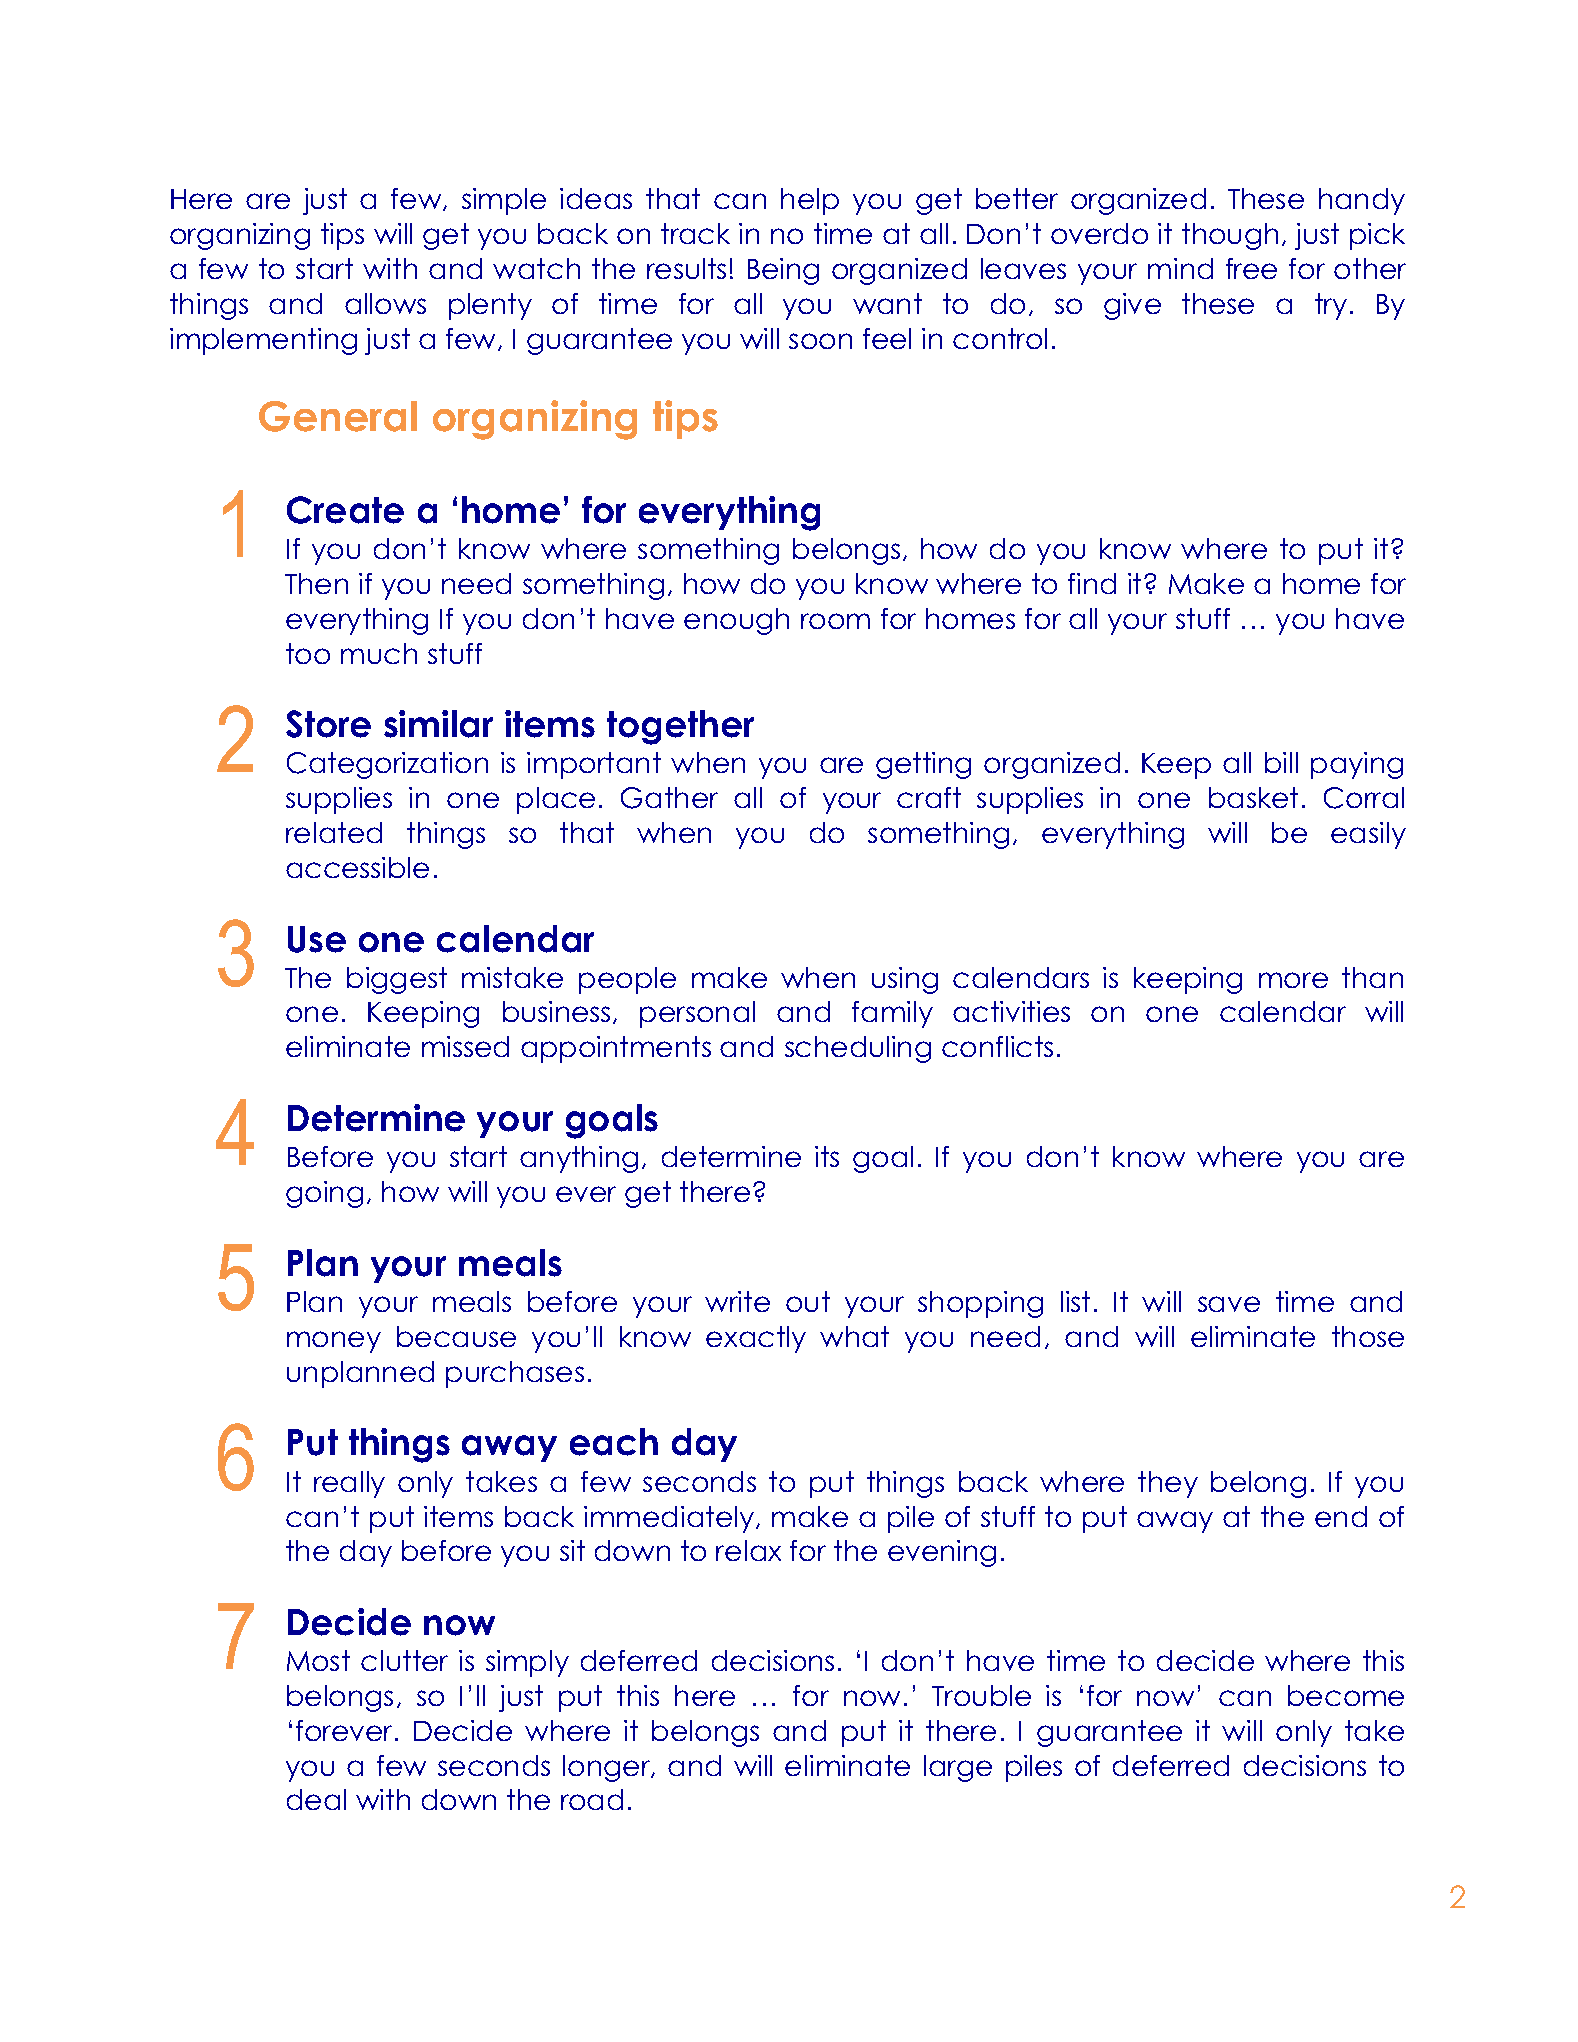 This document has height=2042, width=1578. Describe the element at coordinates (1230, 236) in the document. I see `though` at that location.
